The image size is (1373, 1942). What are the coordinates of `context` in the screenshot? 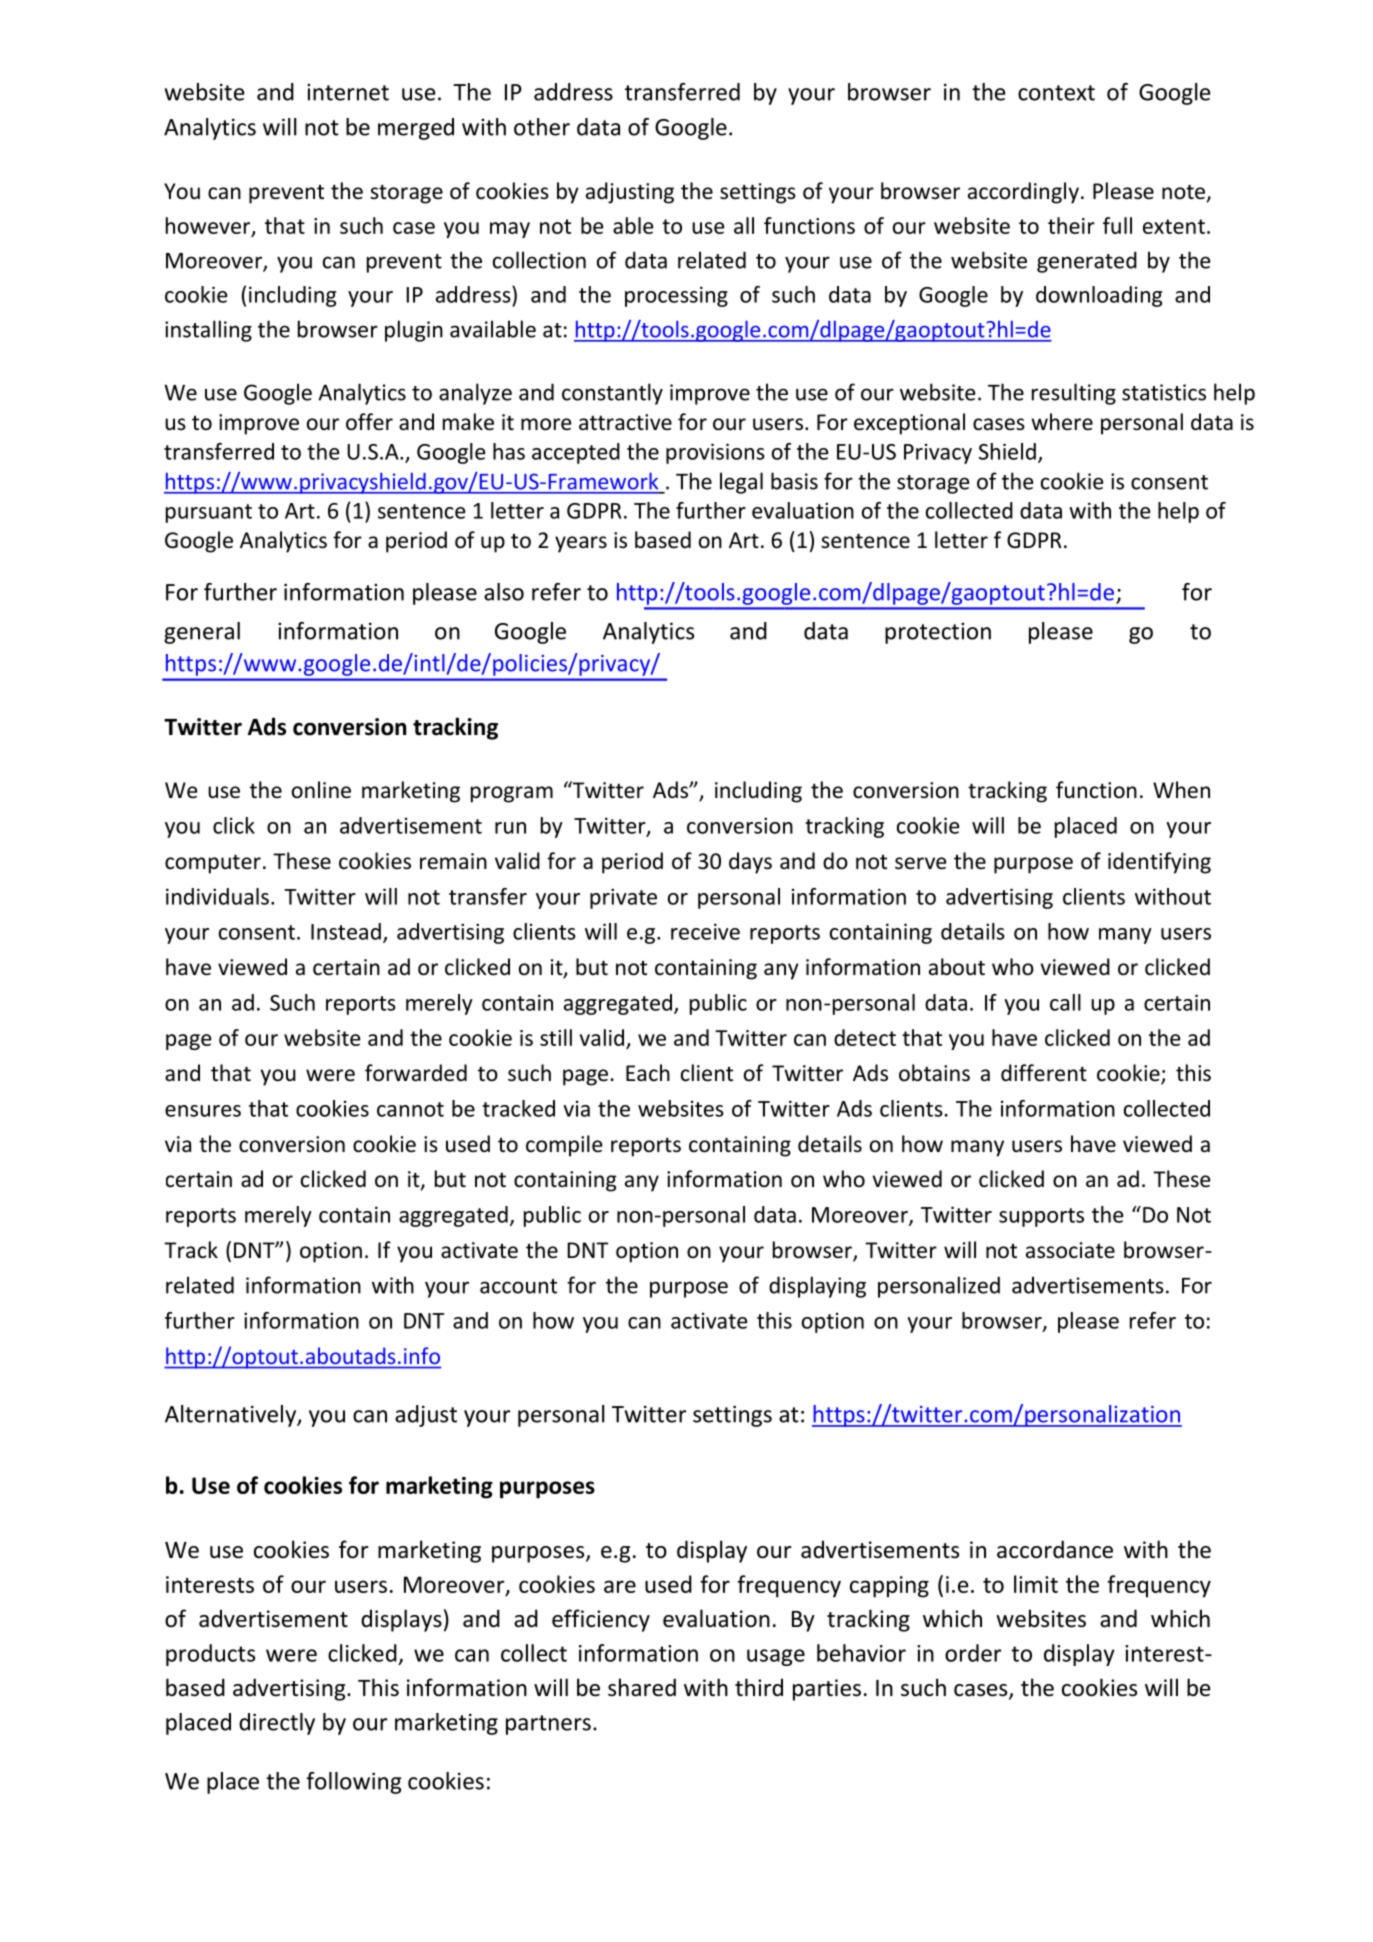 It's located at (1056, 93).
